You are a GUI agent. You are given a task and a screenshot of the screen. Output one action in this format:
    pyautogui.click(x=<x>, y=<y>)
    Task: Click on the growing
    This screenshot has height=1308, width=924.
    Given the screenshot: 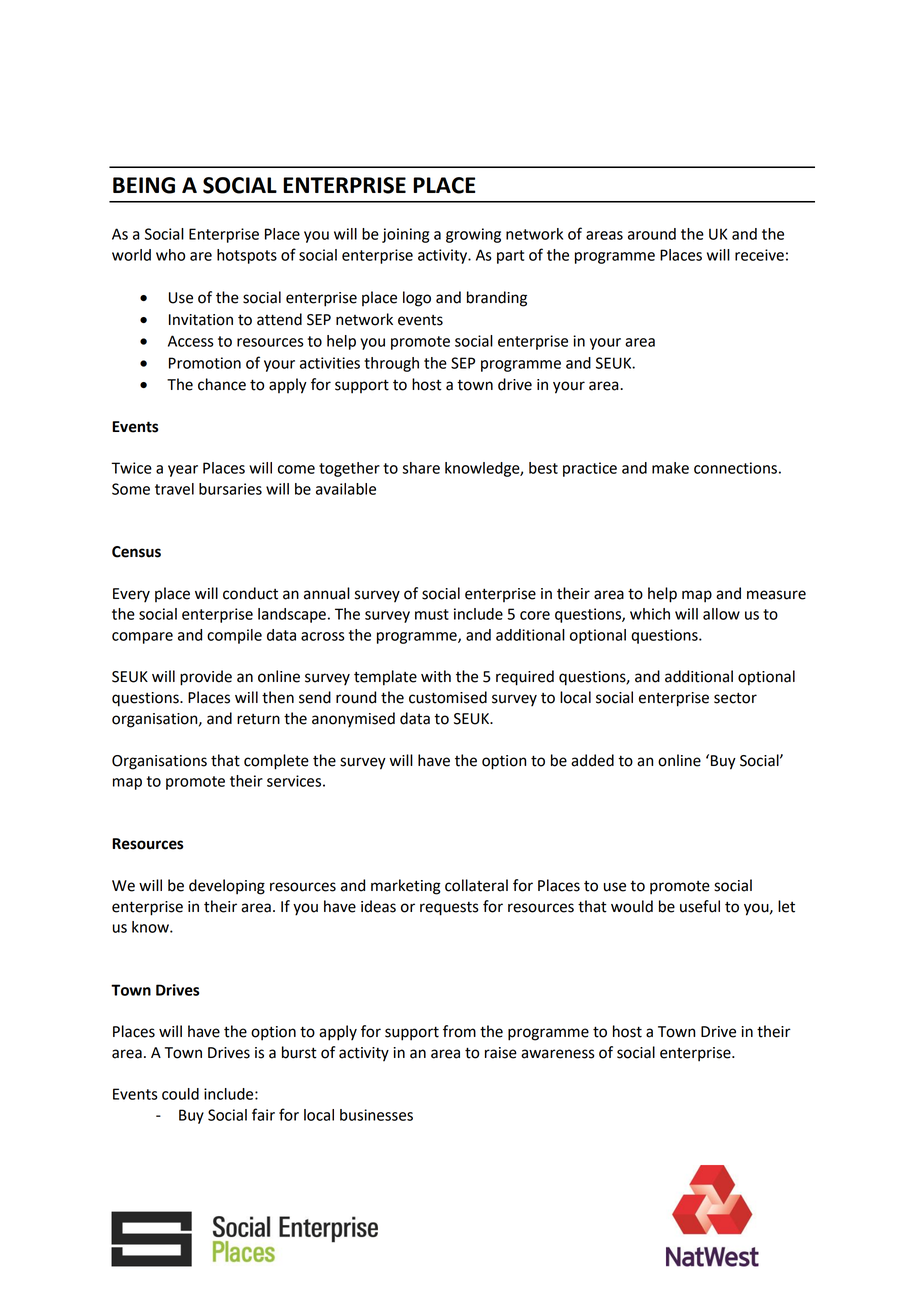 What is the action you would take?
    pyautogui.click(x=473, y=235)
